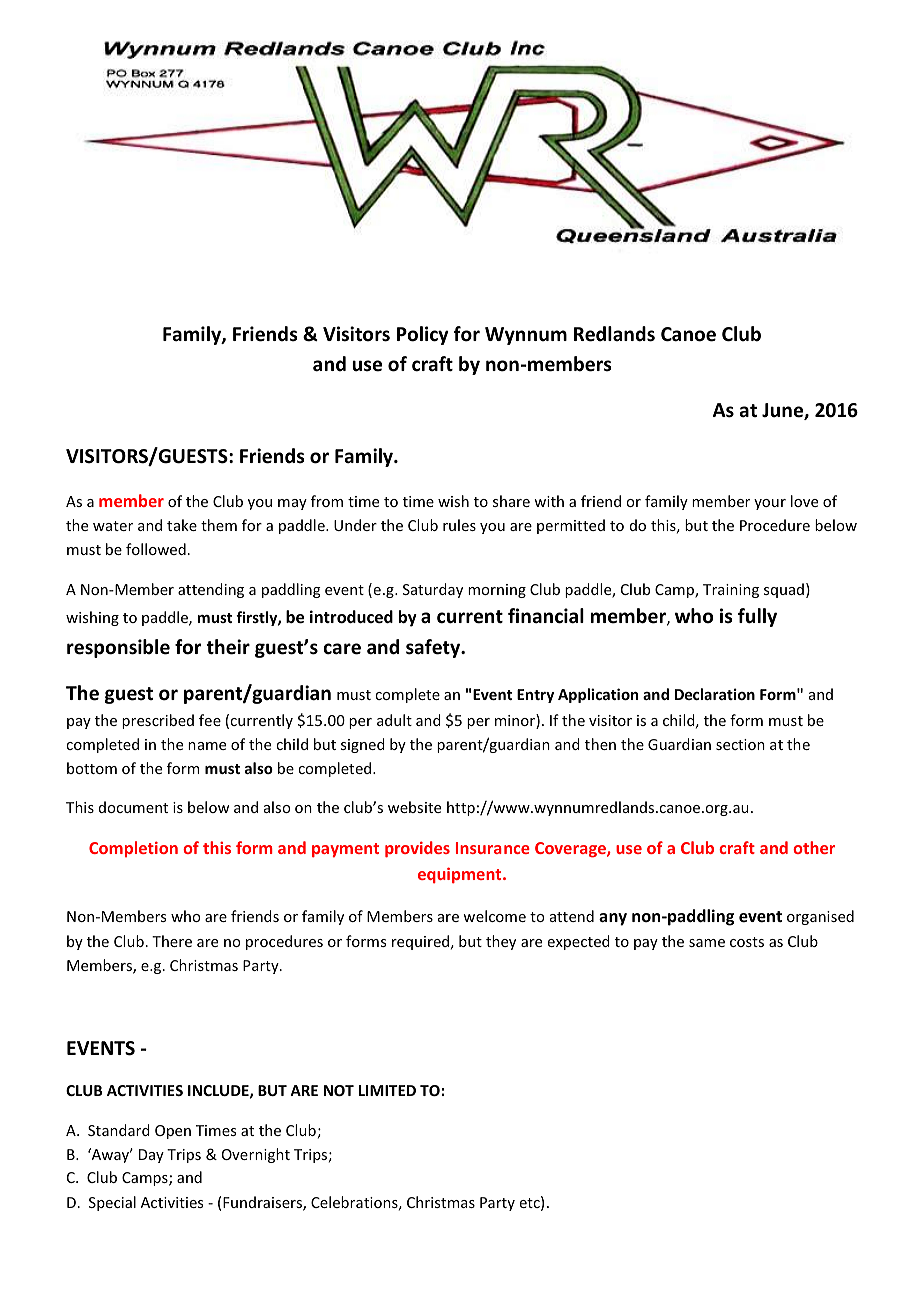 Image resolution: width=924 pixels, height=1308 pixels. I want to click on website, so click(414, 807).
